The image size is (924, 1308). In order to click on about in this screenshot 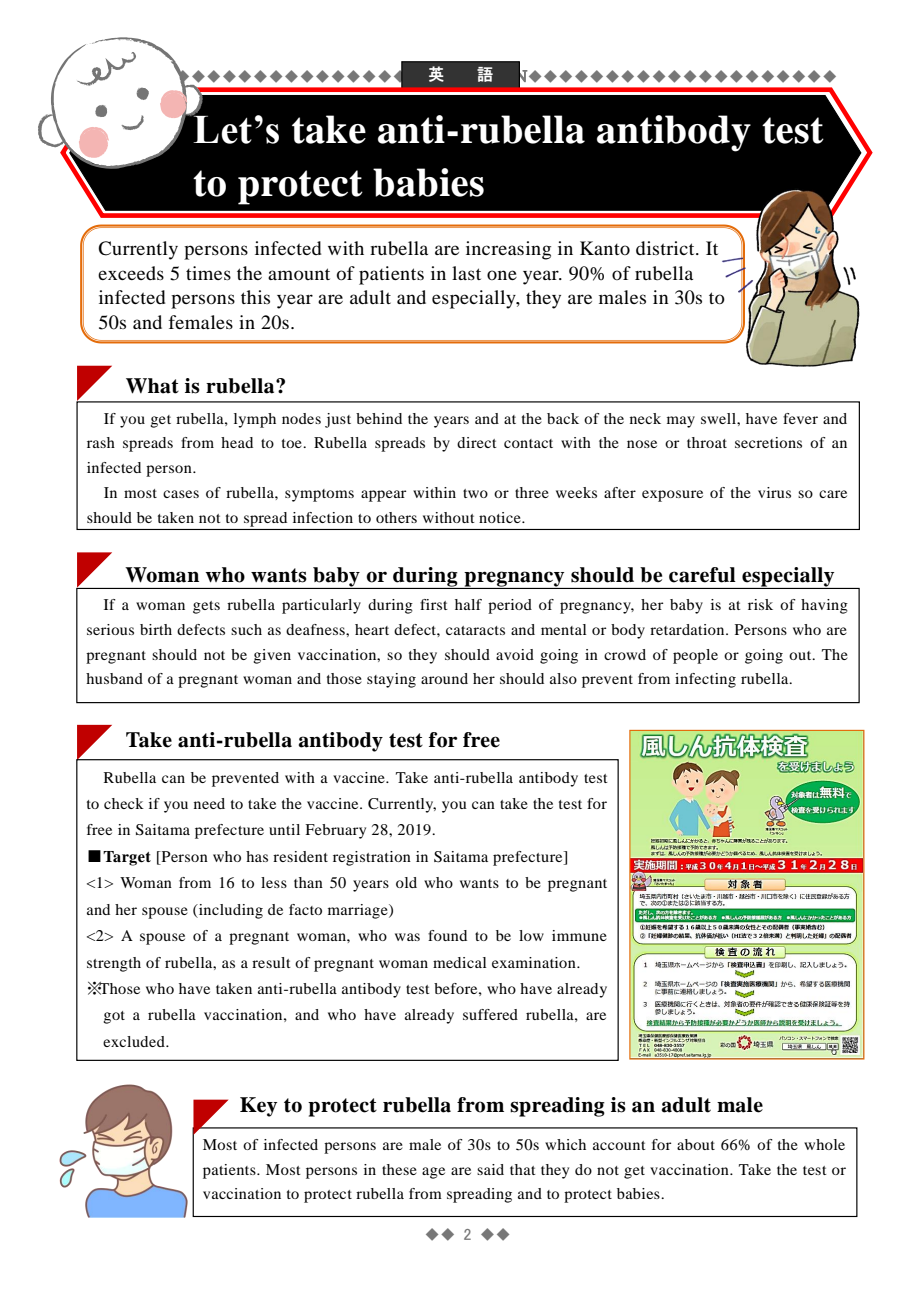, I will do `click(696, 1144)`.
